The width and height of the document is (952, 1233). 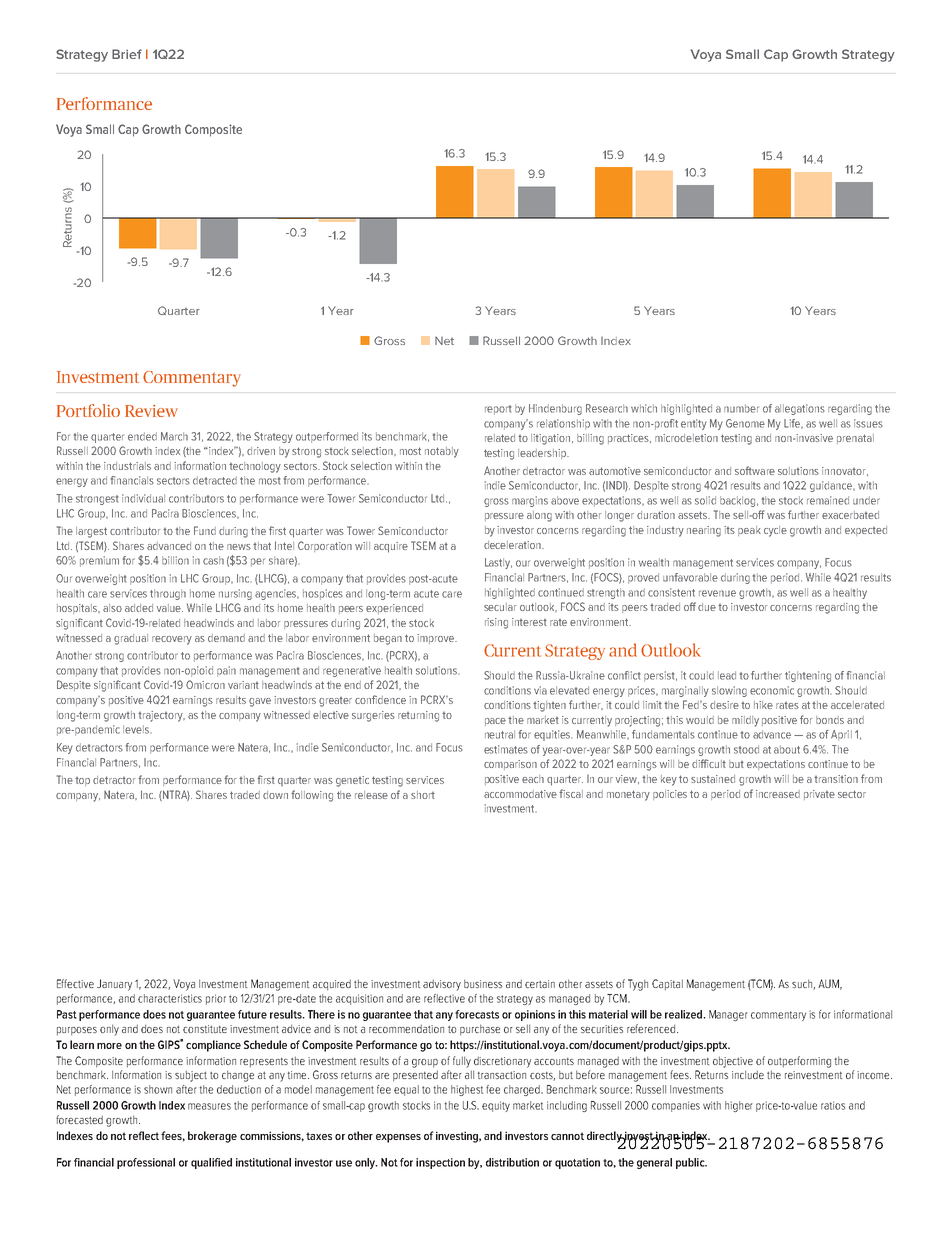 What do you see at coordinates (498, 410) in the document?
I see `report` at bounding box center [498, 410].
